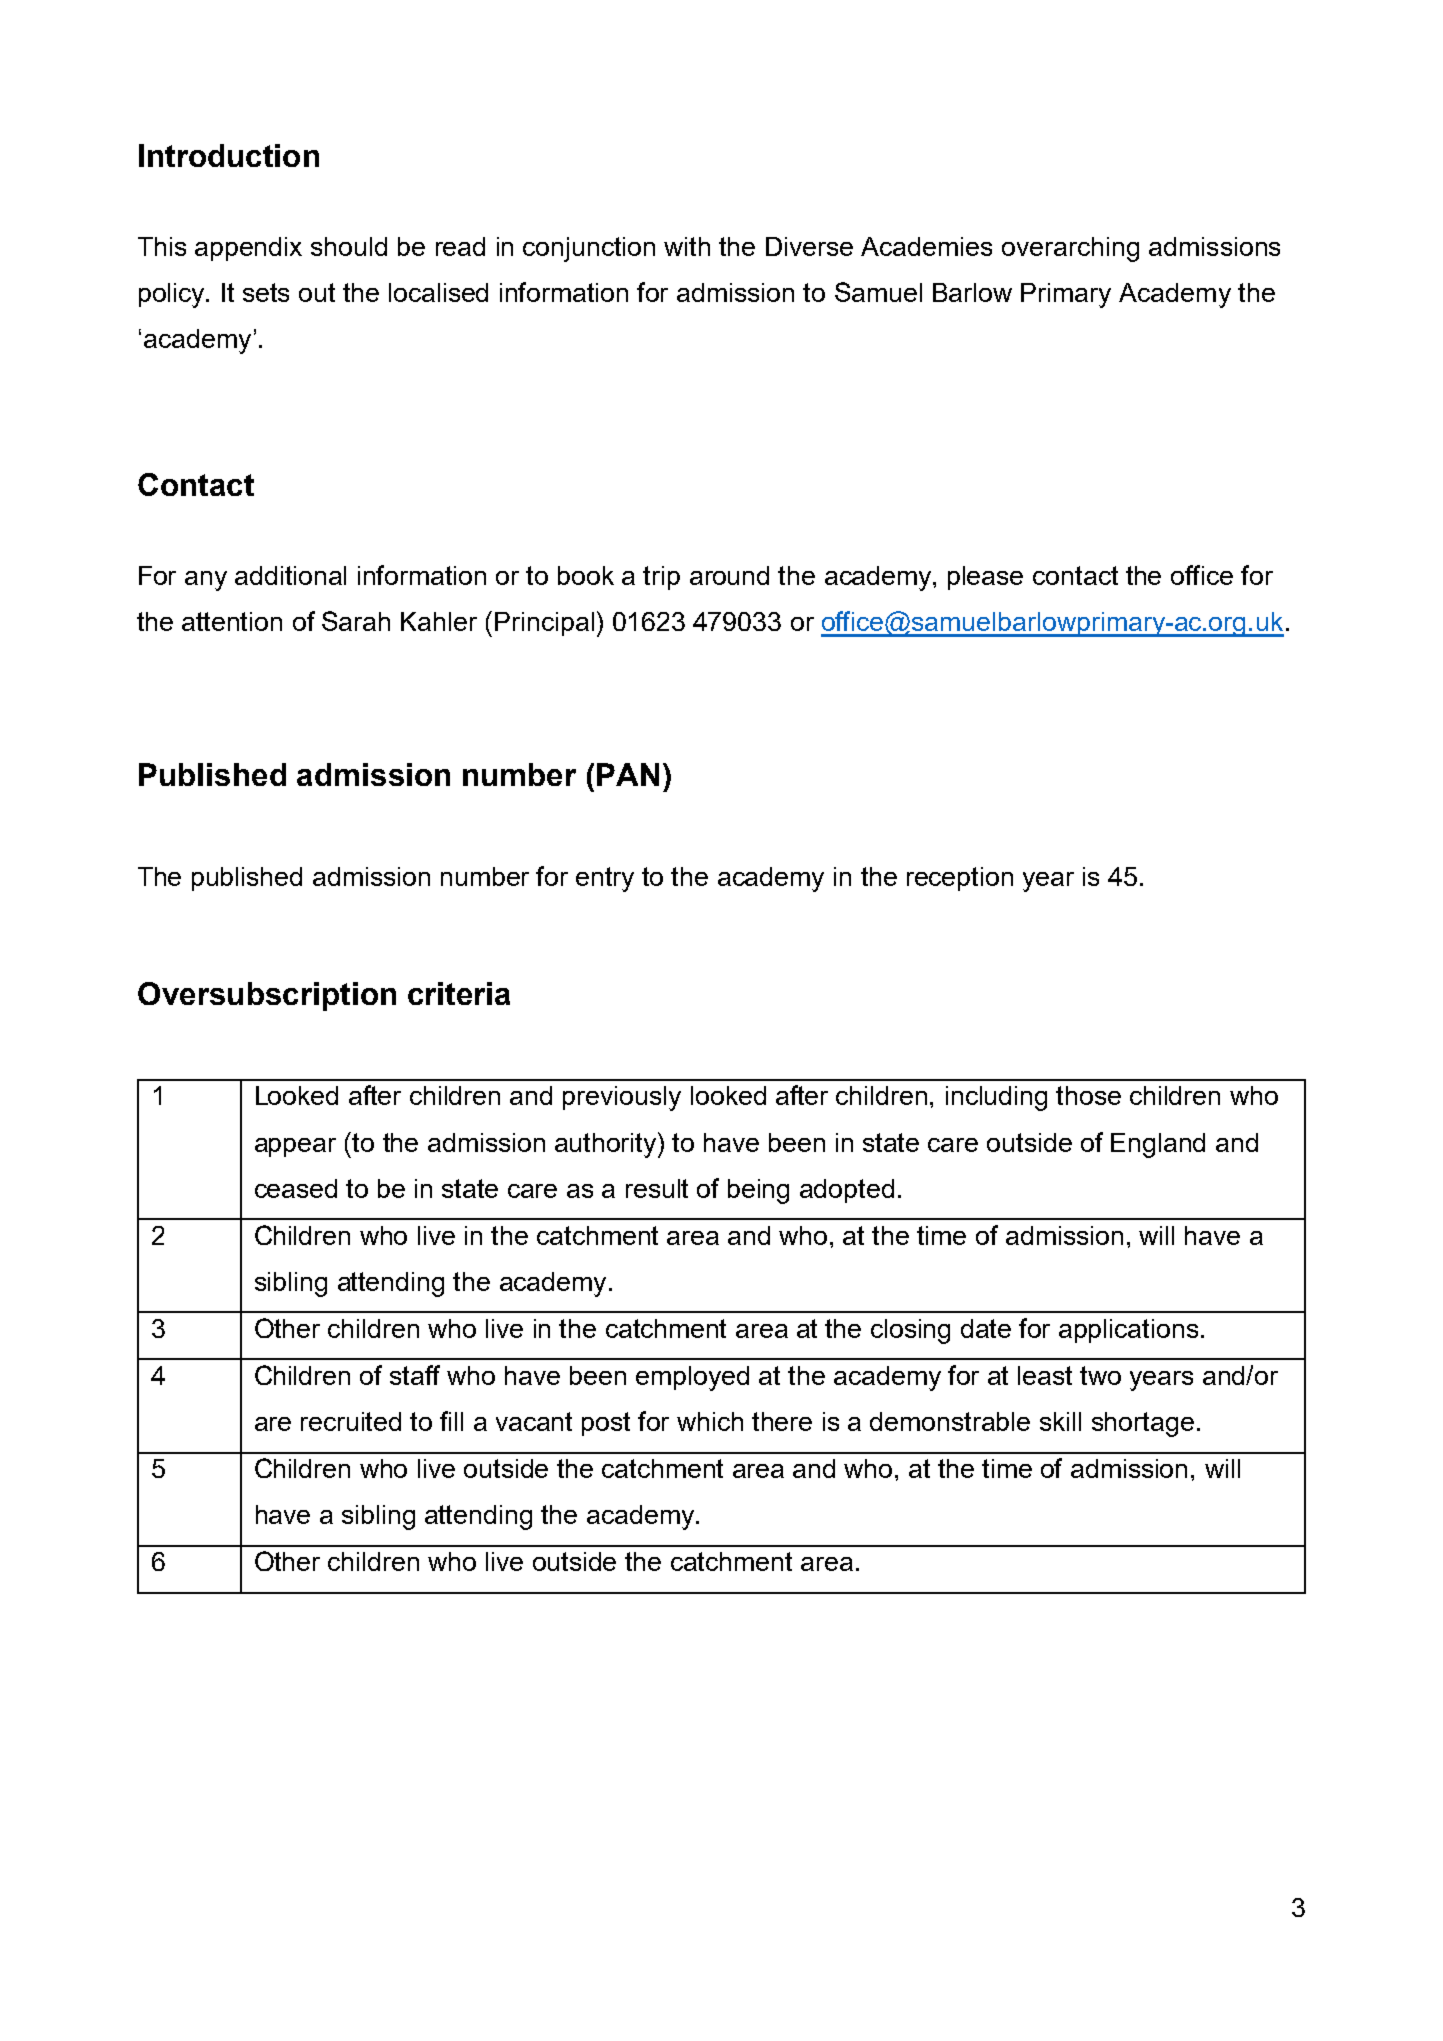 The width and height of the screenshot is (1443, 2041). Describe the element at coordinates (692, 1378) in the screenshot. I see `employed` at that location.
